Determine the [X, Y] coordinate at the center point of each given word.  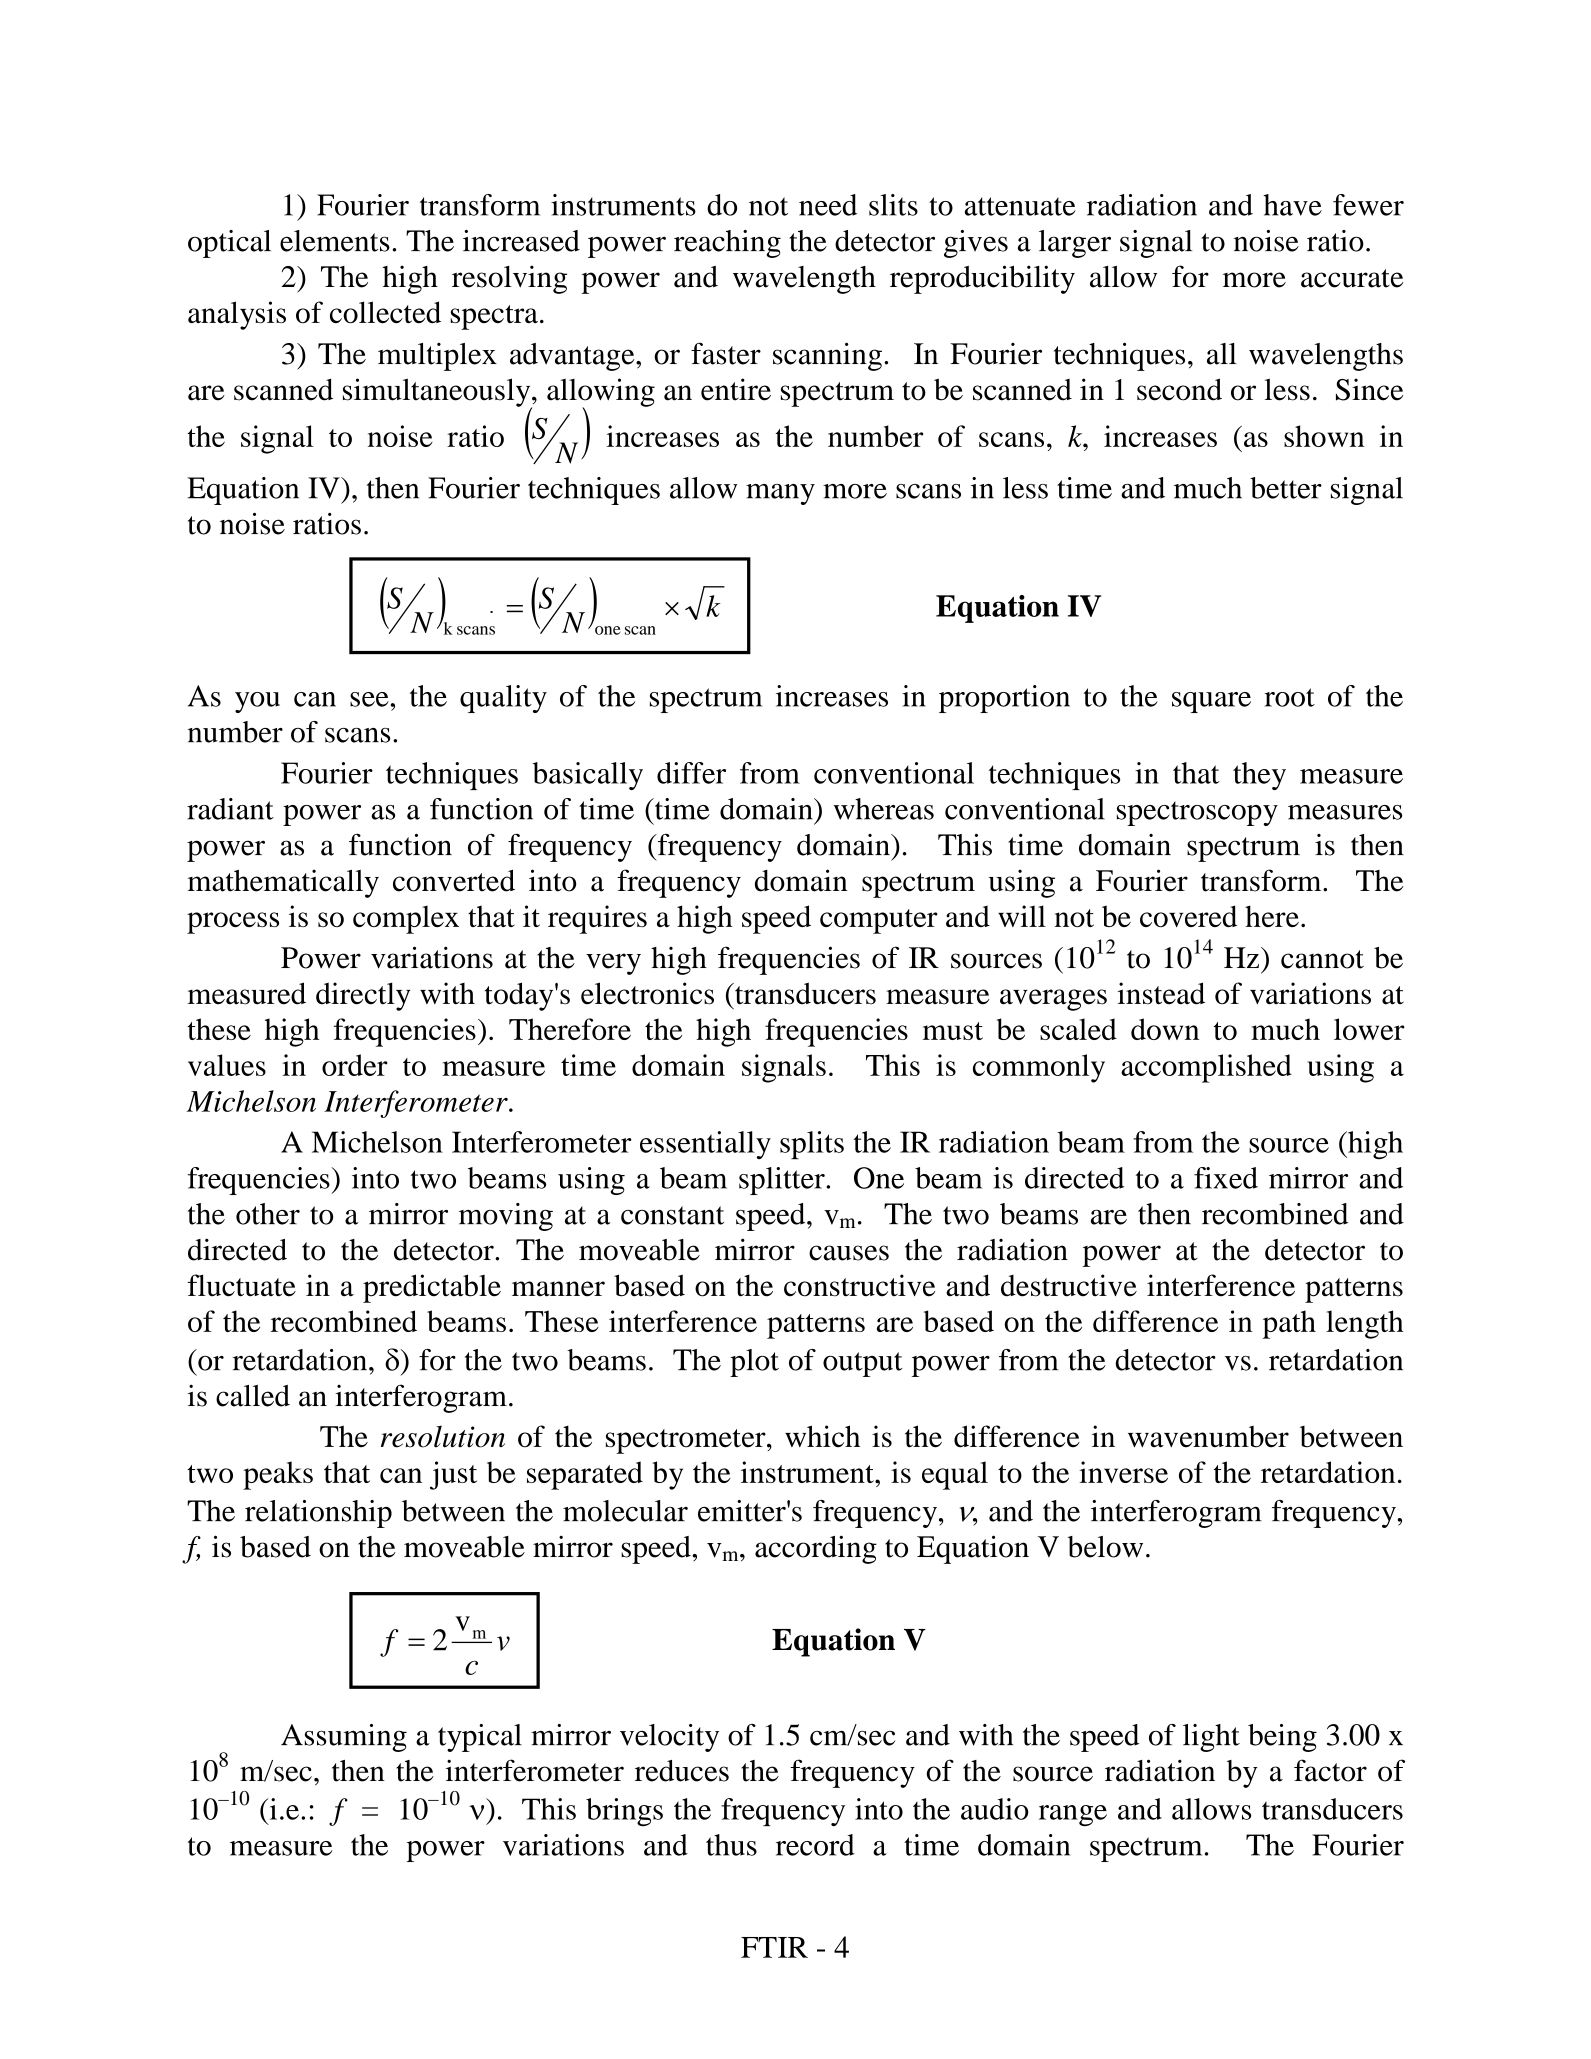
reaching [727, 244]
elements [335, 241]
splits [812, 1145]
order [355, 1065]
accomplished [1206, 1068]
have [1292, 205]
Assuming [344, 1738]
